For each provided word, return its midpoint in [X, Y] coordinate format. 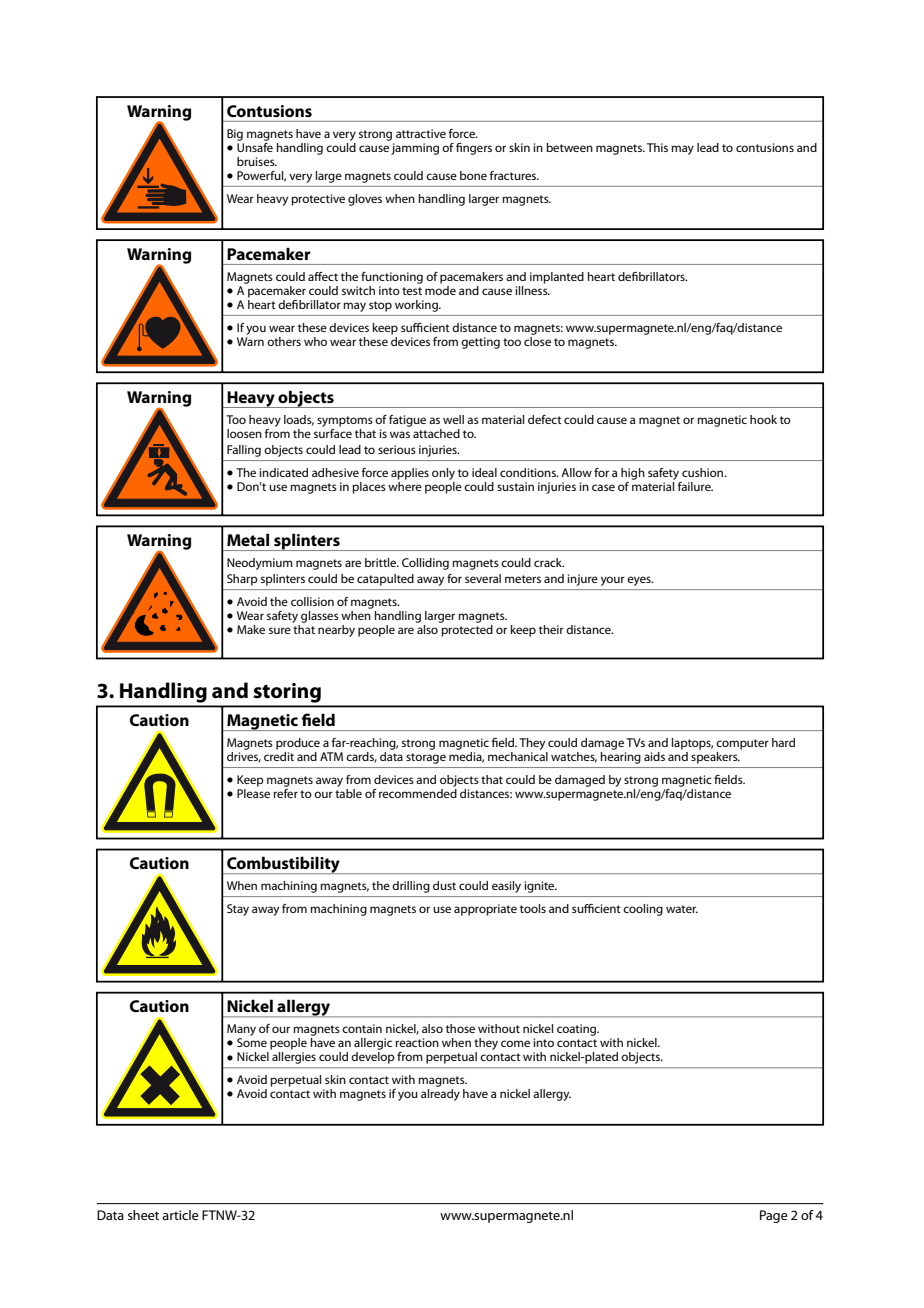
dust [444, 885]
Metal [248, 539]
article [180, 1215]
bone [473, 175]
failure [695, 486]
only [443, 474]
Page [774, 1216]
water [682, 909]
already [440, 1095]
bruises [257, 161]
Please [253, 792]
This [657, 147]
